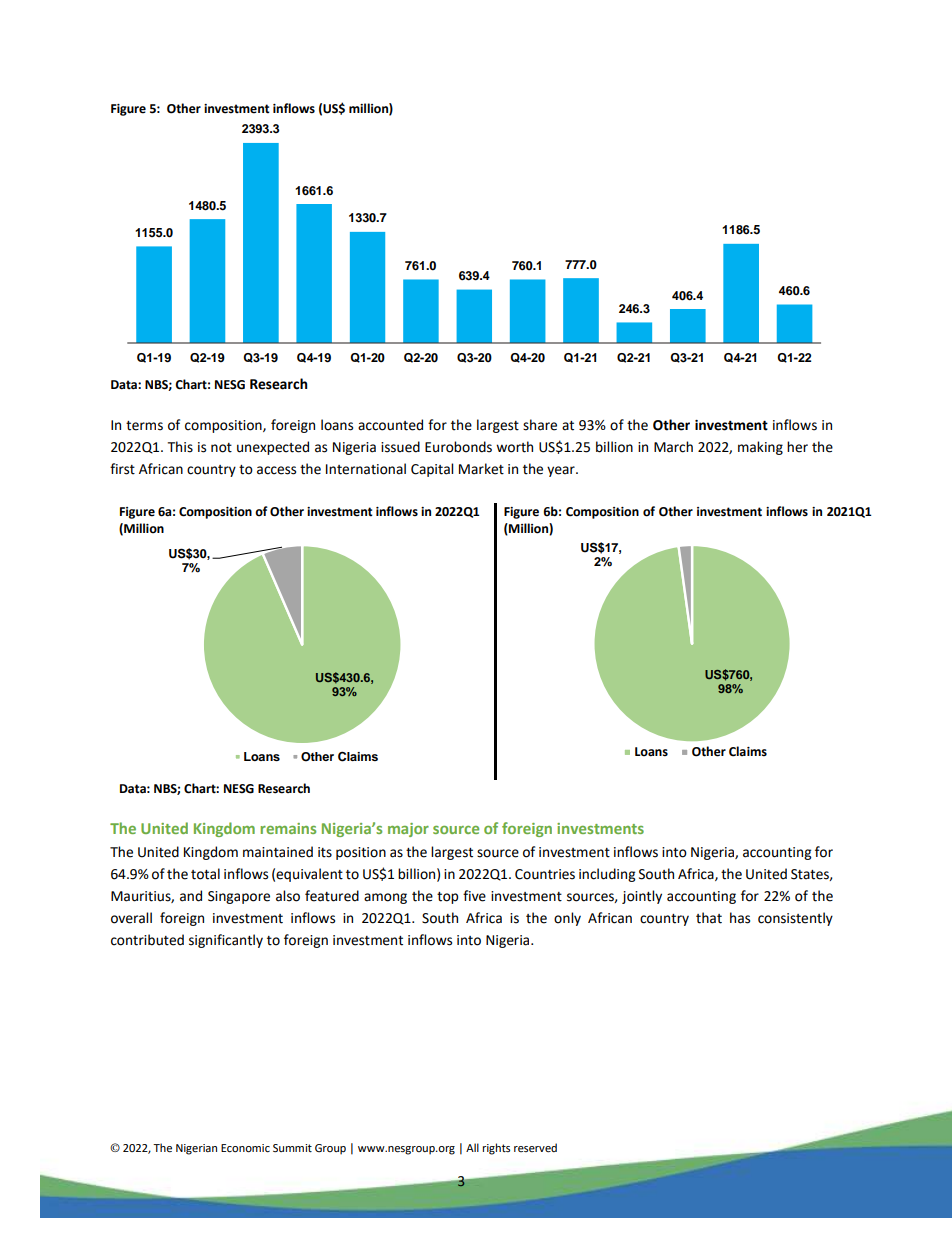 Image resolution: width=952 pixels, height=1233 pixels. What do you see at coordinates (496, 1149) in the image?
I see `rights` at bounding box center [496, 1149].
